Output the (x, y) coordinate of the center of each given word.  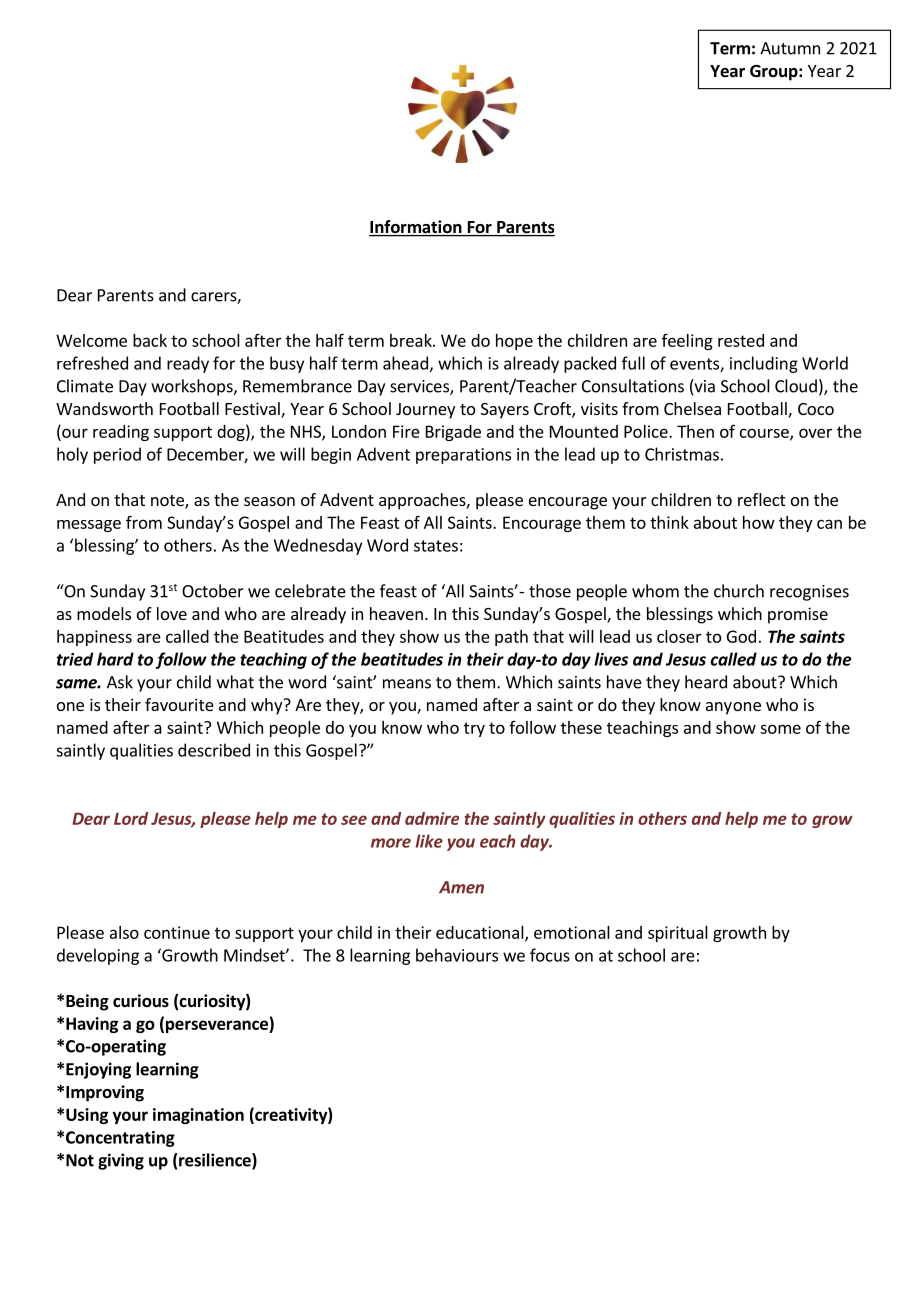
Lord (131, 818)
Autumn (790, 48)
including (764, 364)
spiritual (678, 934)
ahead (405, 363)
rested (741, 340)
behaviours (457, 955)
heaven (396, 613)
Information (416, 228)
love (172, 613)
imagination (198, 1116)
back (150, 340)
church (739, 591)
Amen (461, 887)
